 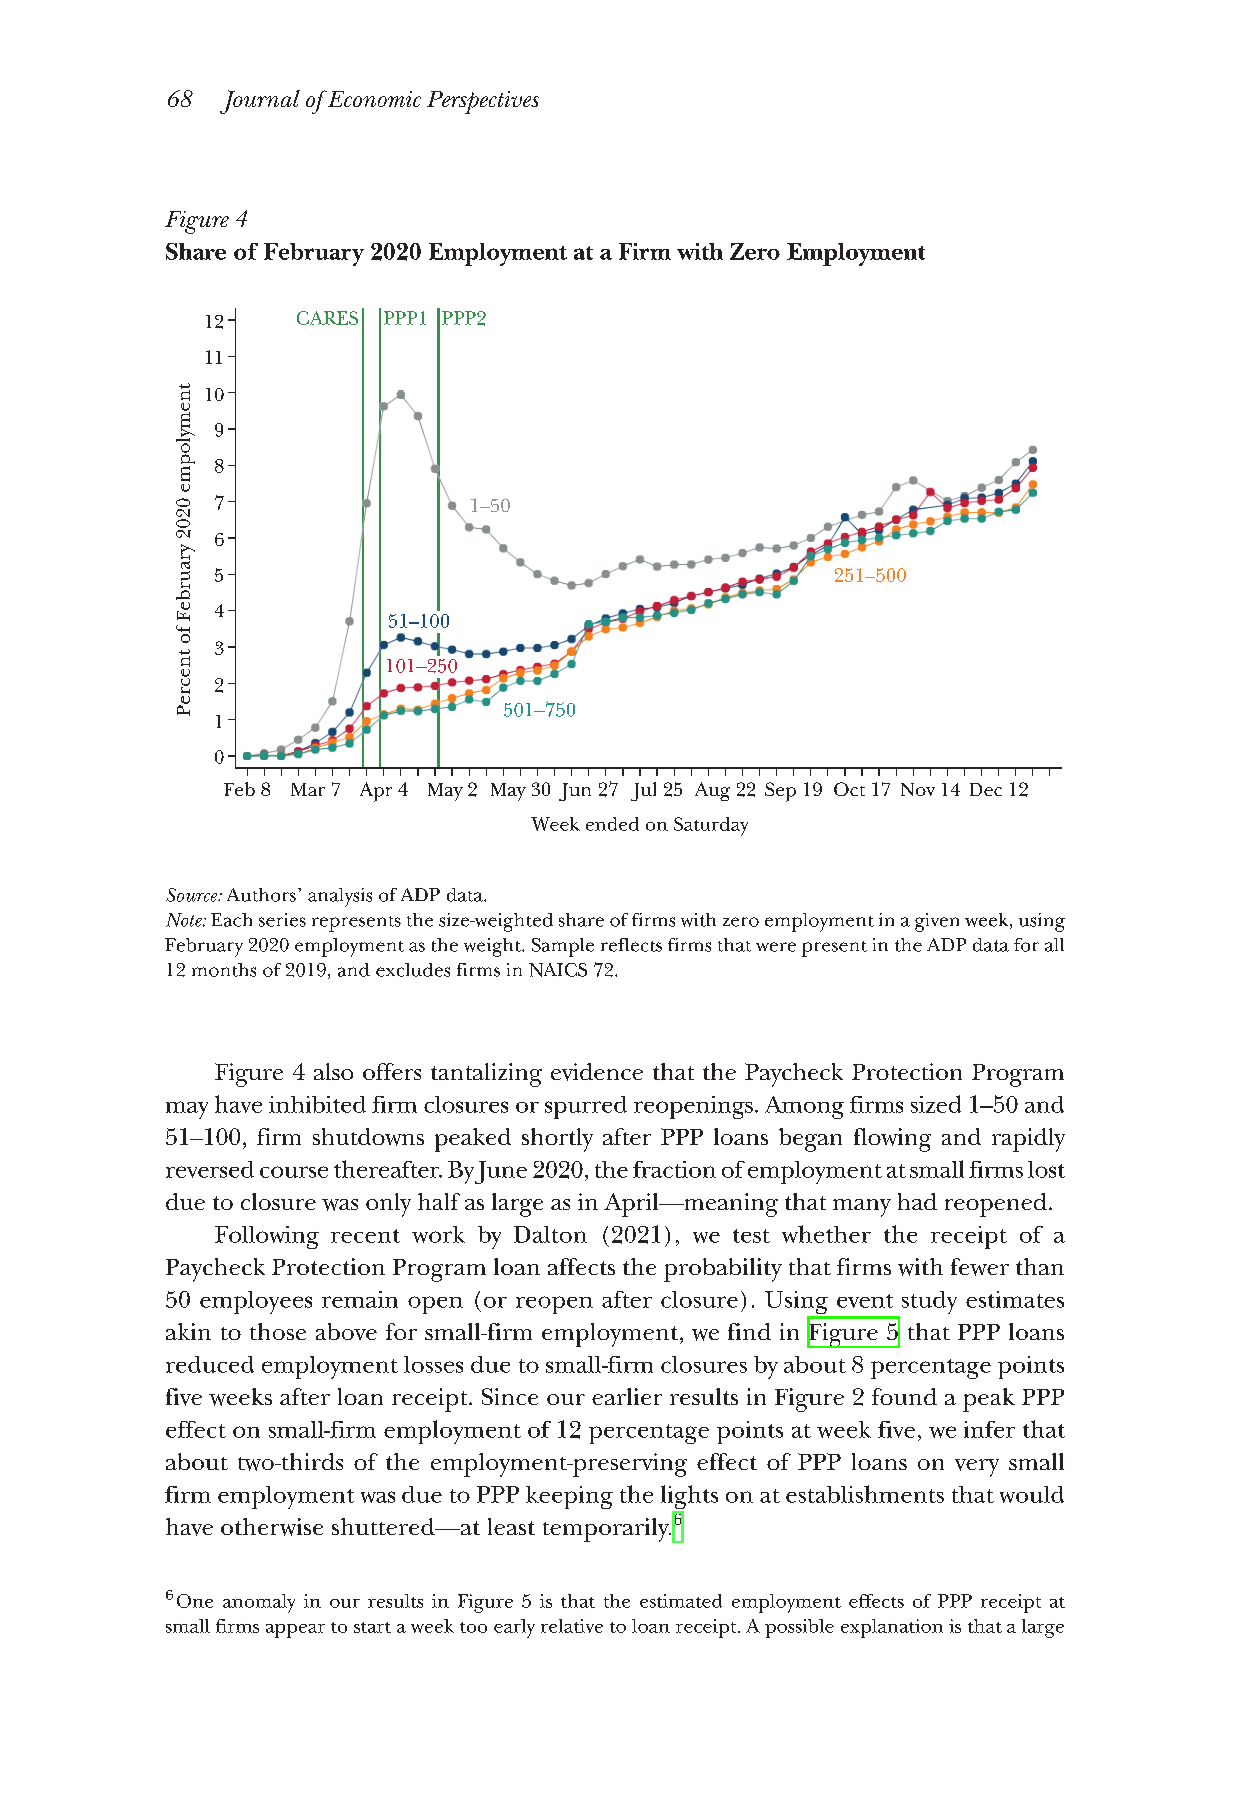 I want to click on Authors, so click(x=261, y=895).
